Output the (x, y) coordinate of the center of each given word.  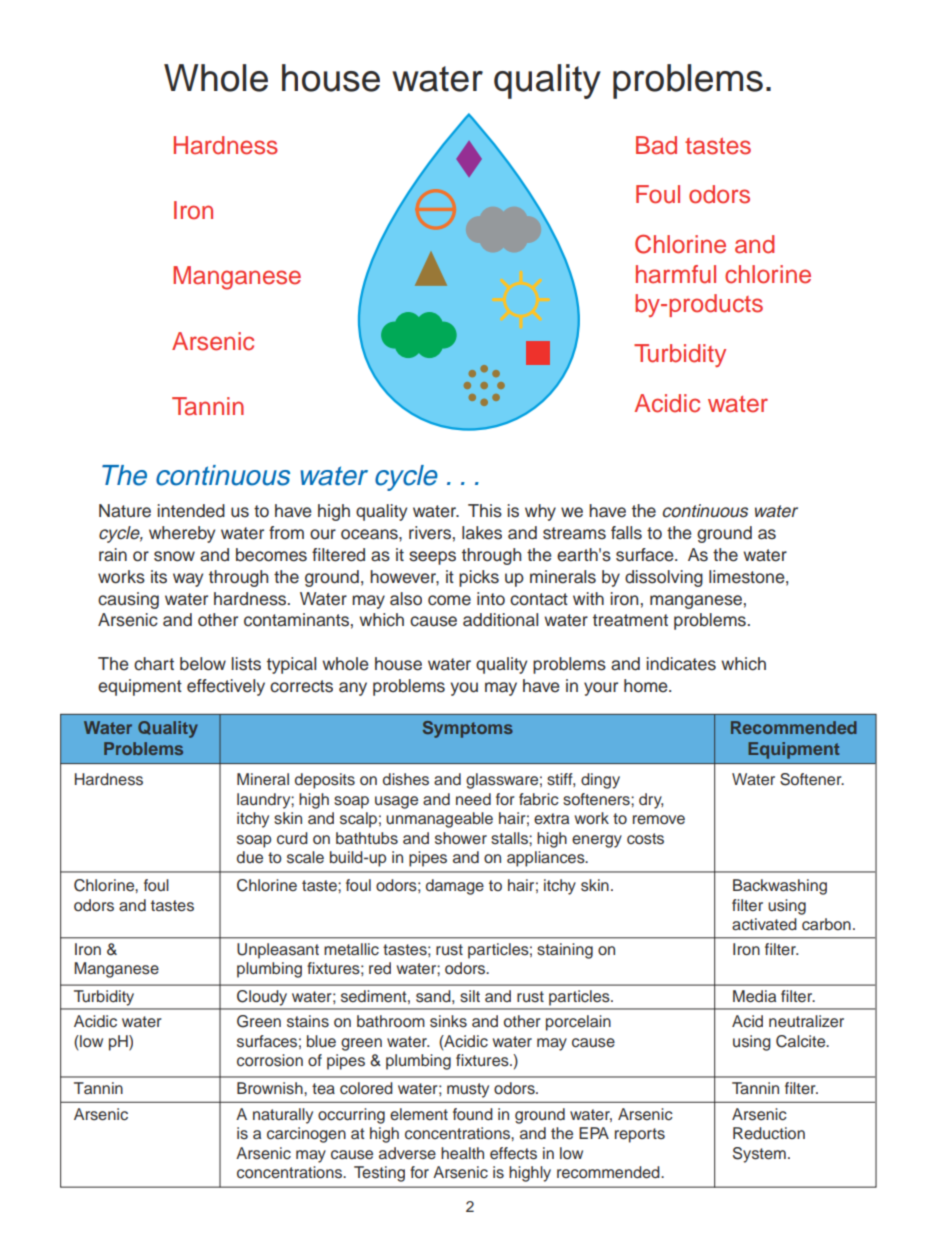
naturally (283, 1116)
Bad (656, 145)
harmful (676, 274)
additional (500, 620)
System (759, 1155)
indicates (681, 664)
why (540, 512)
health (462, 1153)
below (203, 664)
